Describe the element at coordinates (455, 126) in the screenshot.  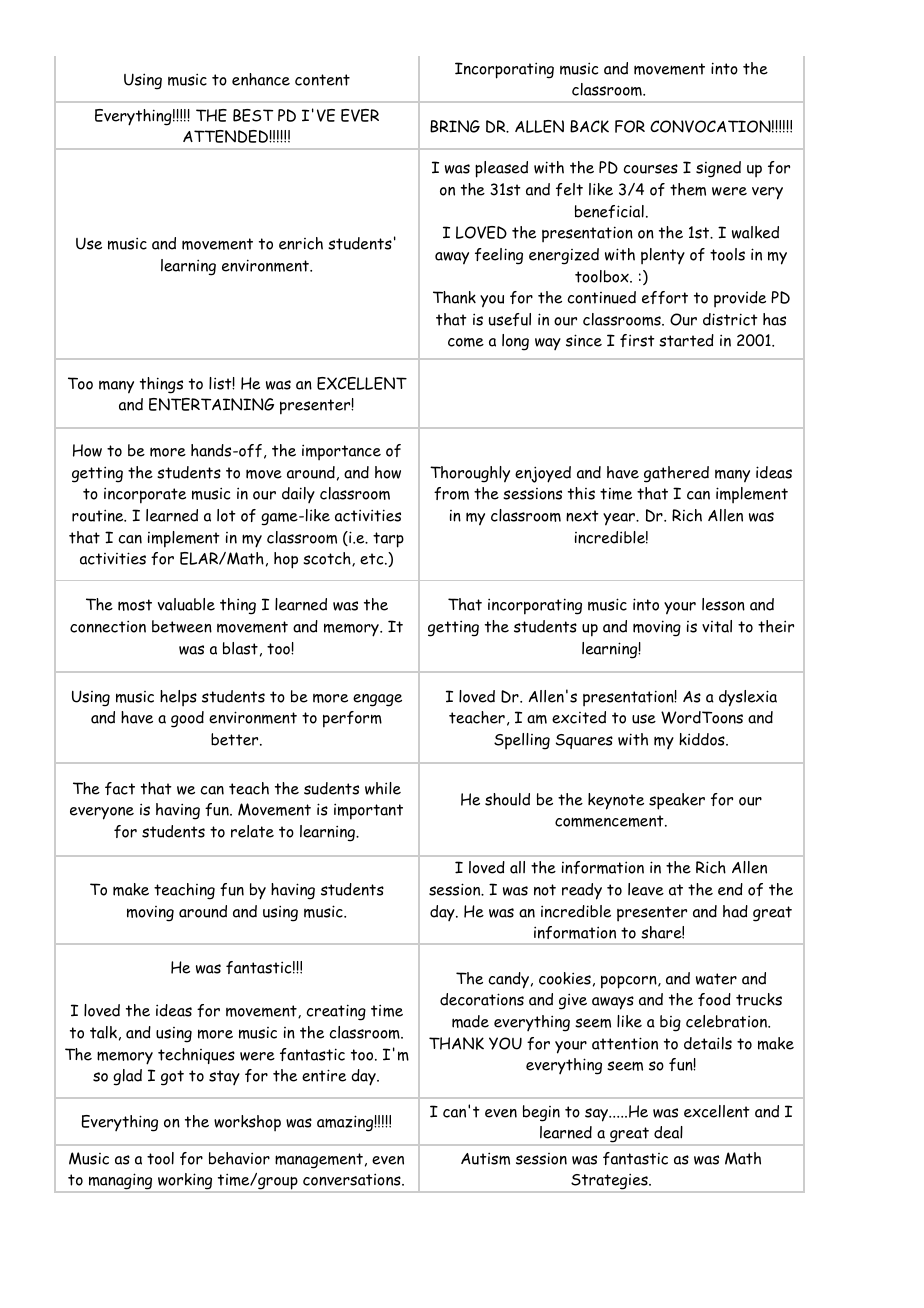
I see `BRING` at that location.
